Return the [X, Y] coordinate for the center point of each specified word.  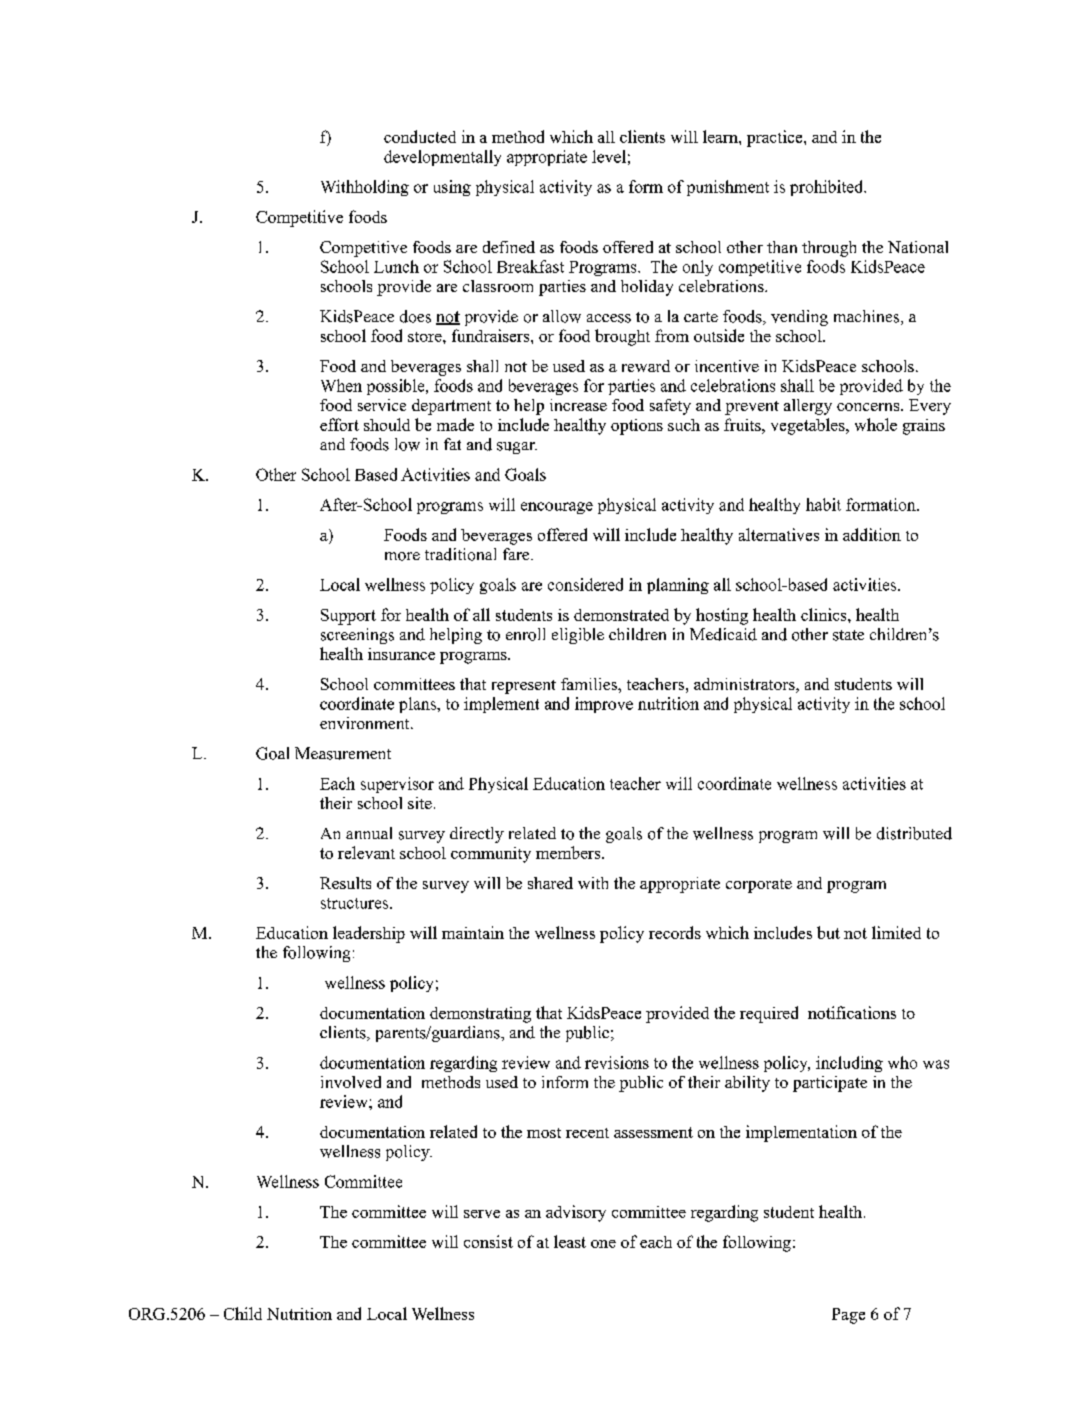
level [609, 156]
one [603, 1244]
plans [418, 705]
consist [488, 1241]
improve [604, 705]
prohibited [828, 188]
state [848, 635]
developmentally [442, 158]
